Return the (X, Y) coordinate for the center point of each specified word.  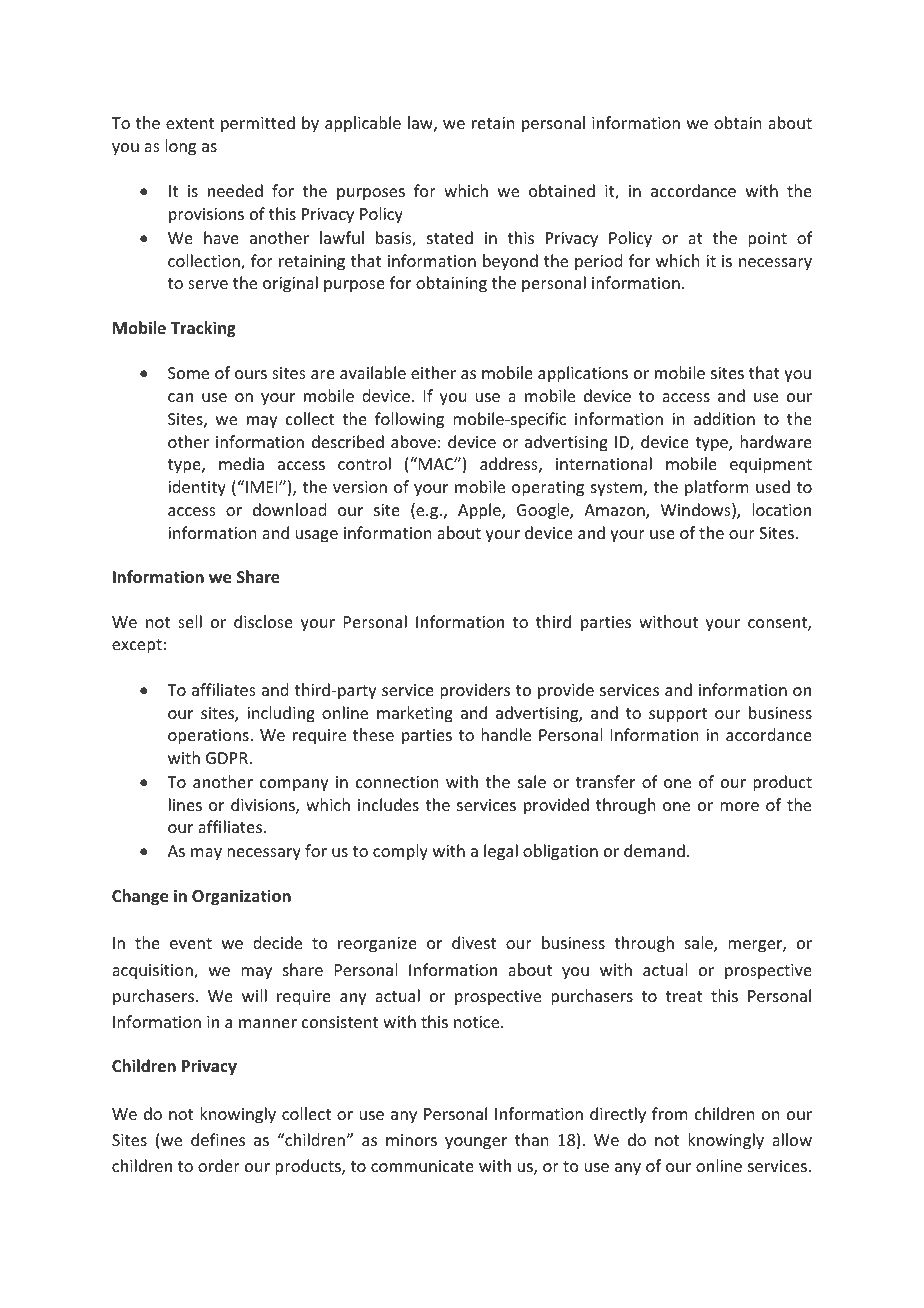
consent (778, 624)
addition (724, 418)
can (180, 397)
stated (450, 237)
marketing (415, 714)
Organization (241, 897)
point (767, 240)
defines (218, 1139)
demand (654, 850)
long (180, 147)
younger (476, 1143)
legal (501, 852)
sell (190, 621)
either (433, 372)
